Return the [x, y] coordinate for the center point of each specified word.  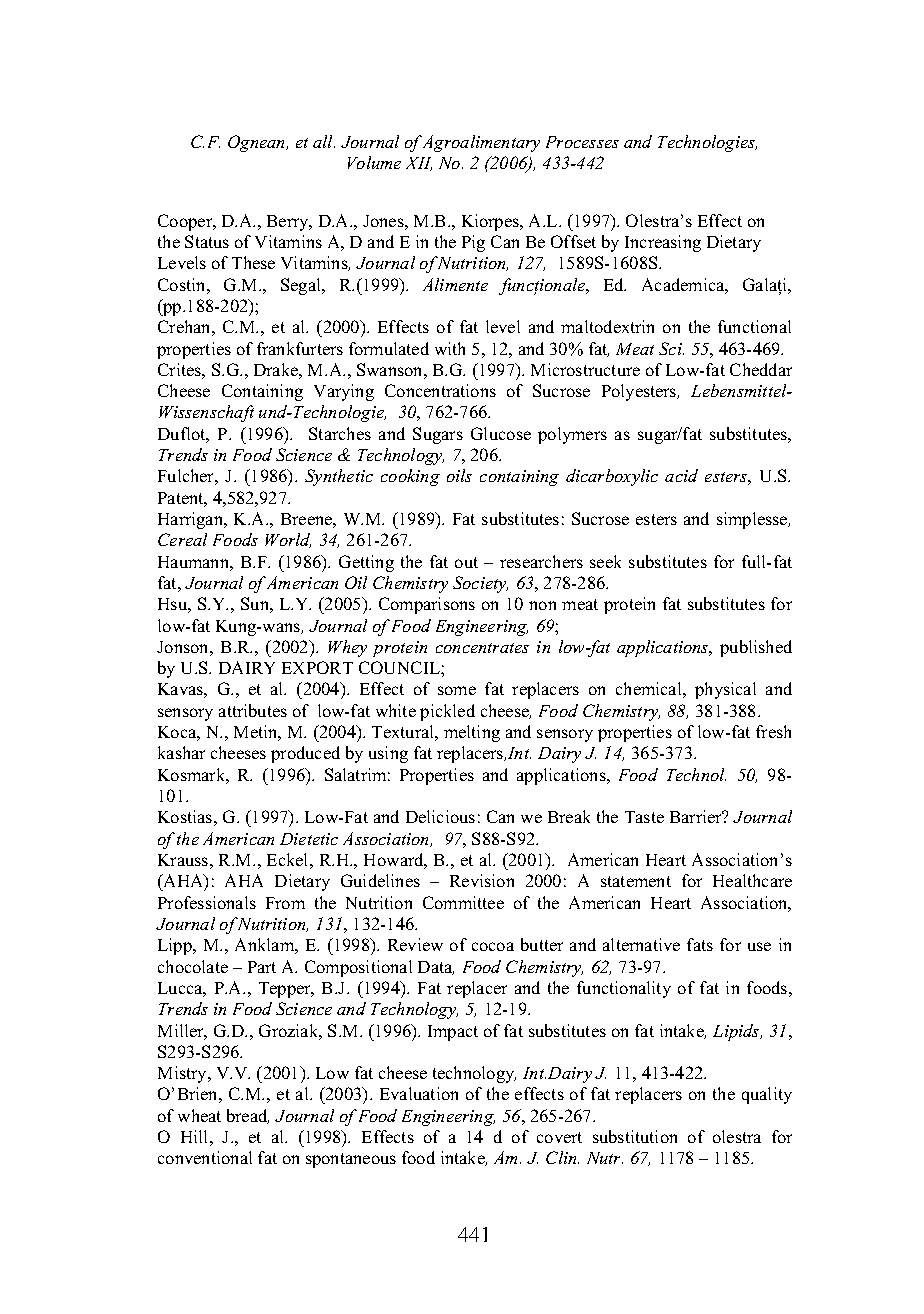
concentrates [482, 648]
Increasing [663, 243]
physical [725, 690]
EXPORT [317, 667]
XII [419, 164]
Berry [289, 223]
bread [248, 1116]
